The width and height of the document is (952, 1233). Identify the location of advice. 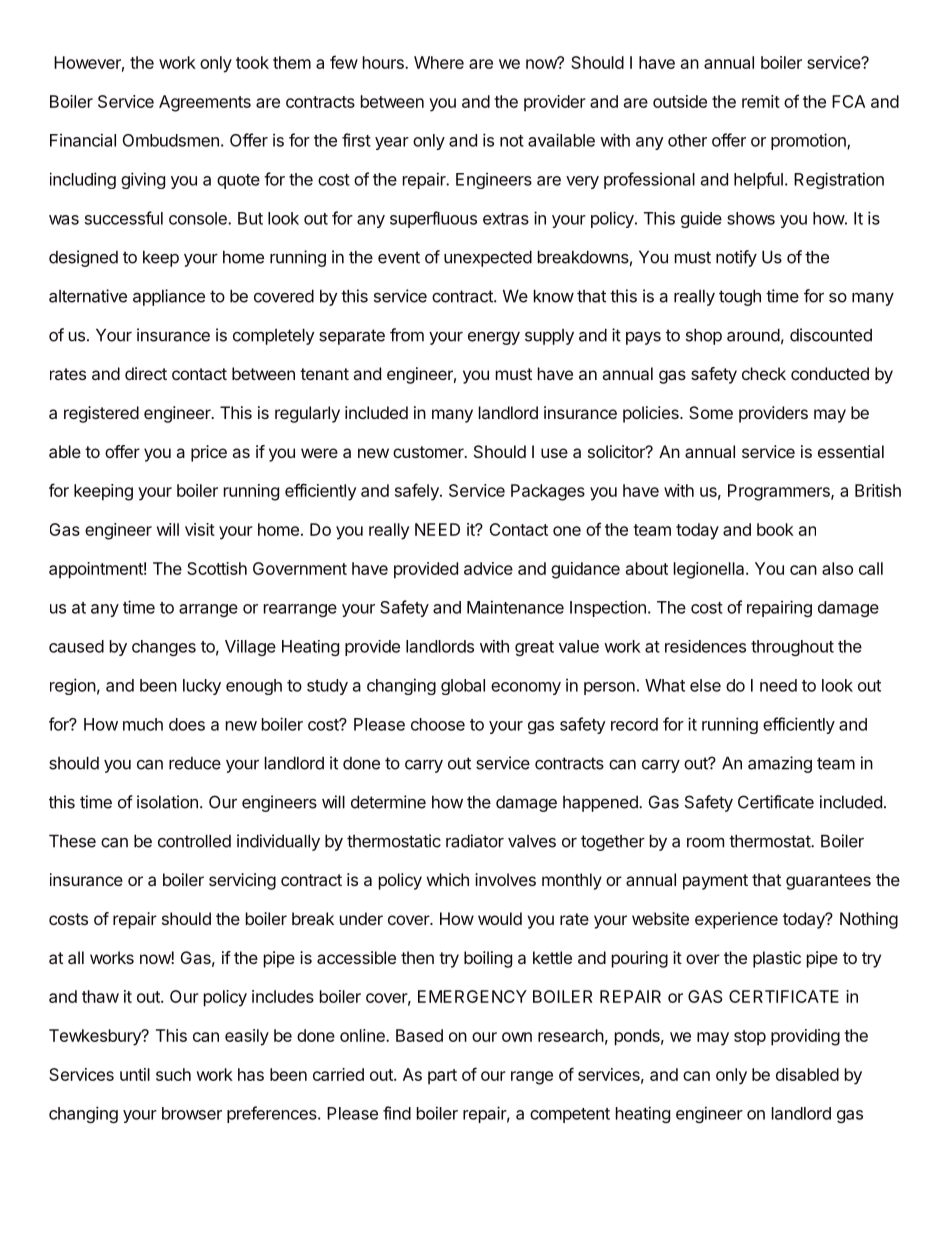
(488, 568).
